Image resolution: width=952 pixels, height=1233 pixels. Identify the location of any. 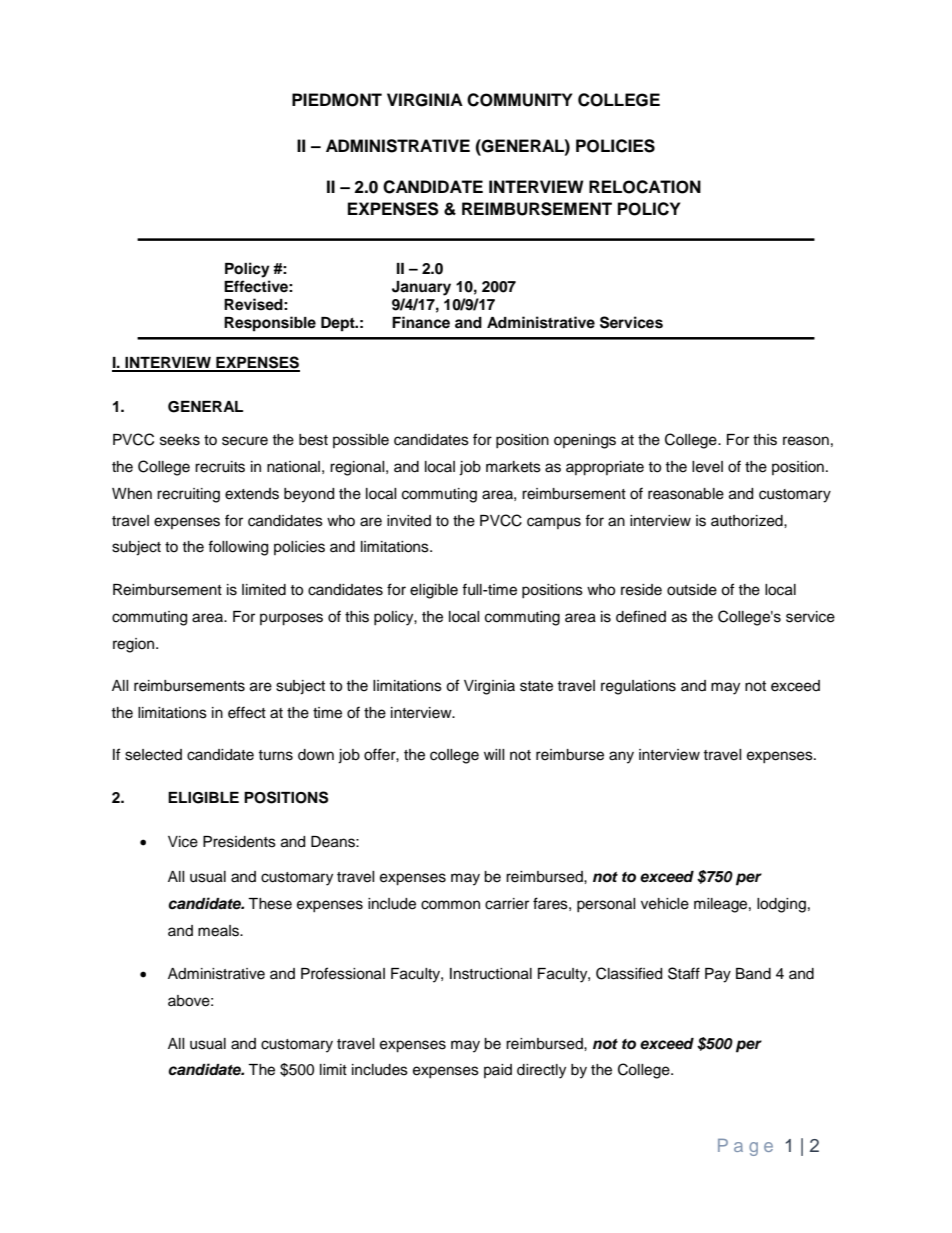
(621, 757).
